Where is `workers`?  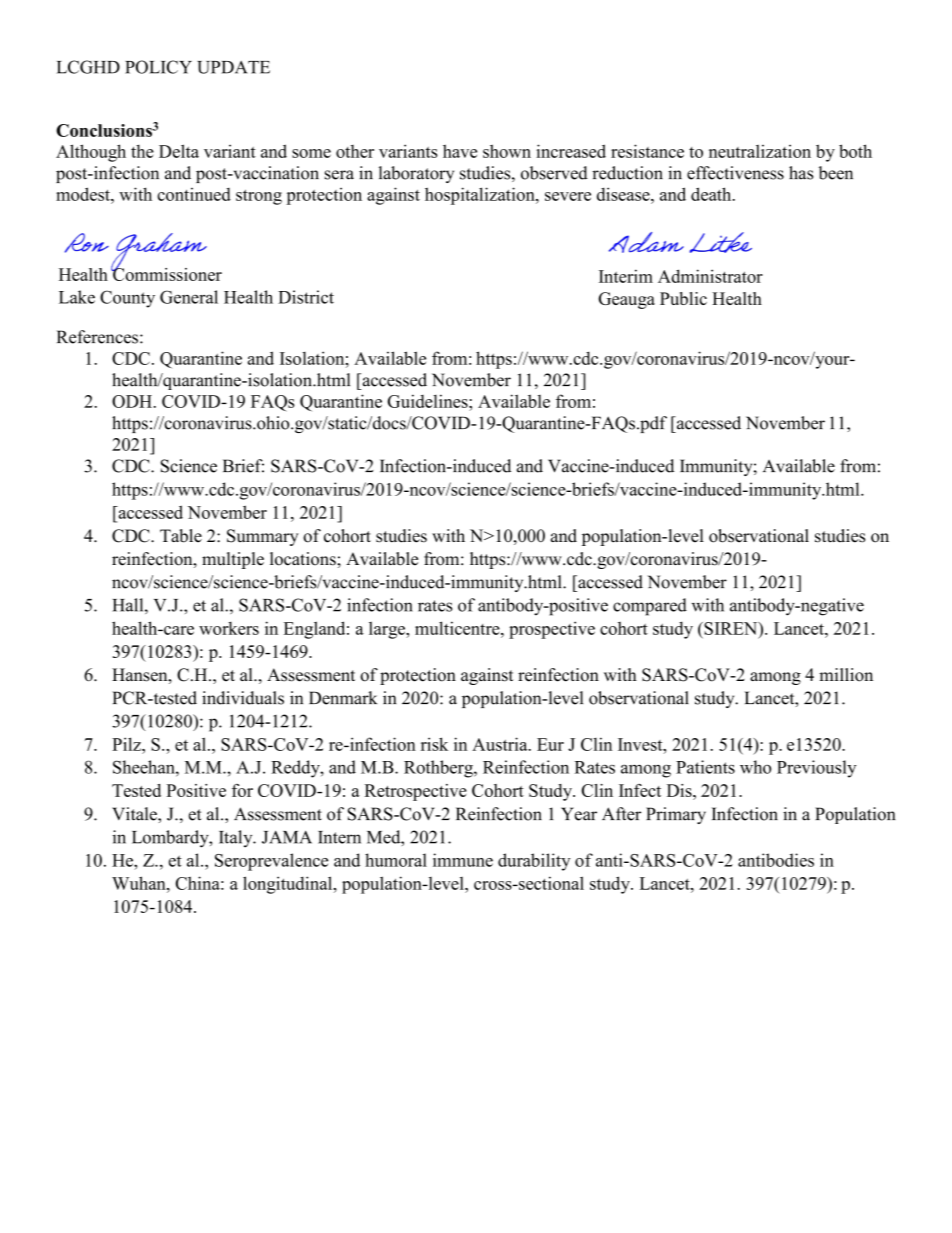
workers is located at coordinates (229, 628).
